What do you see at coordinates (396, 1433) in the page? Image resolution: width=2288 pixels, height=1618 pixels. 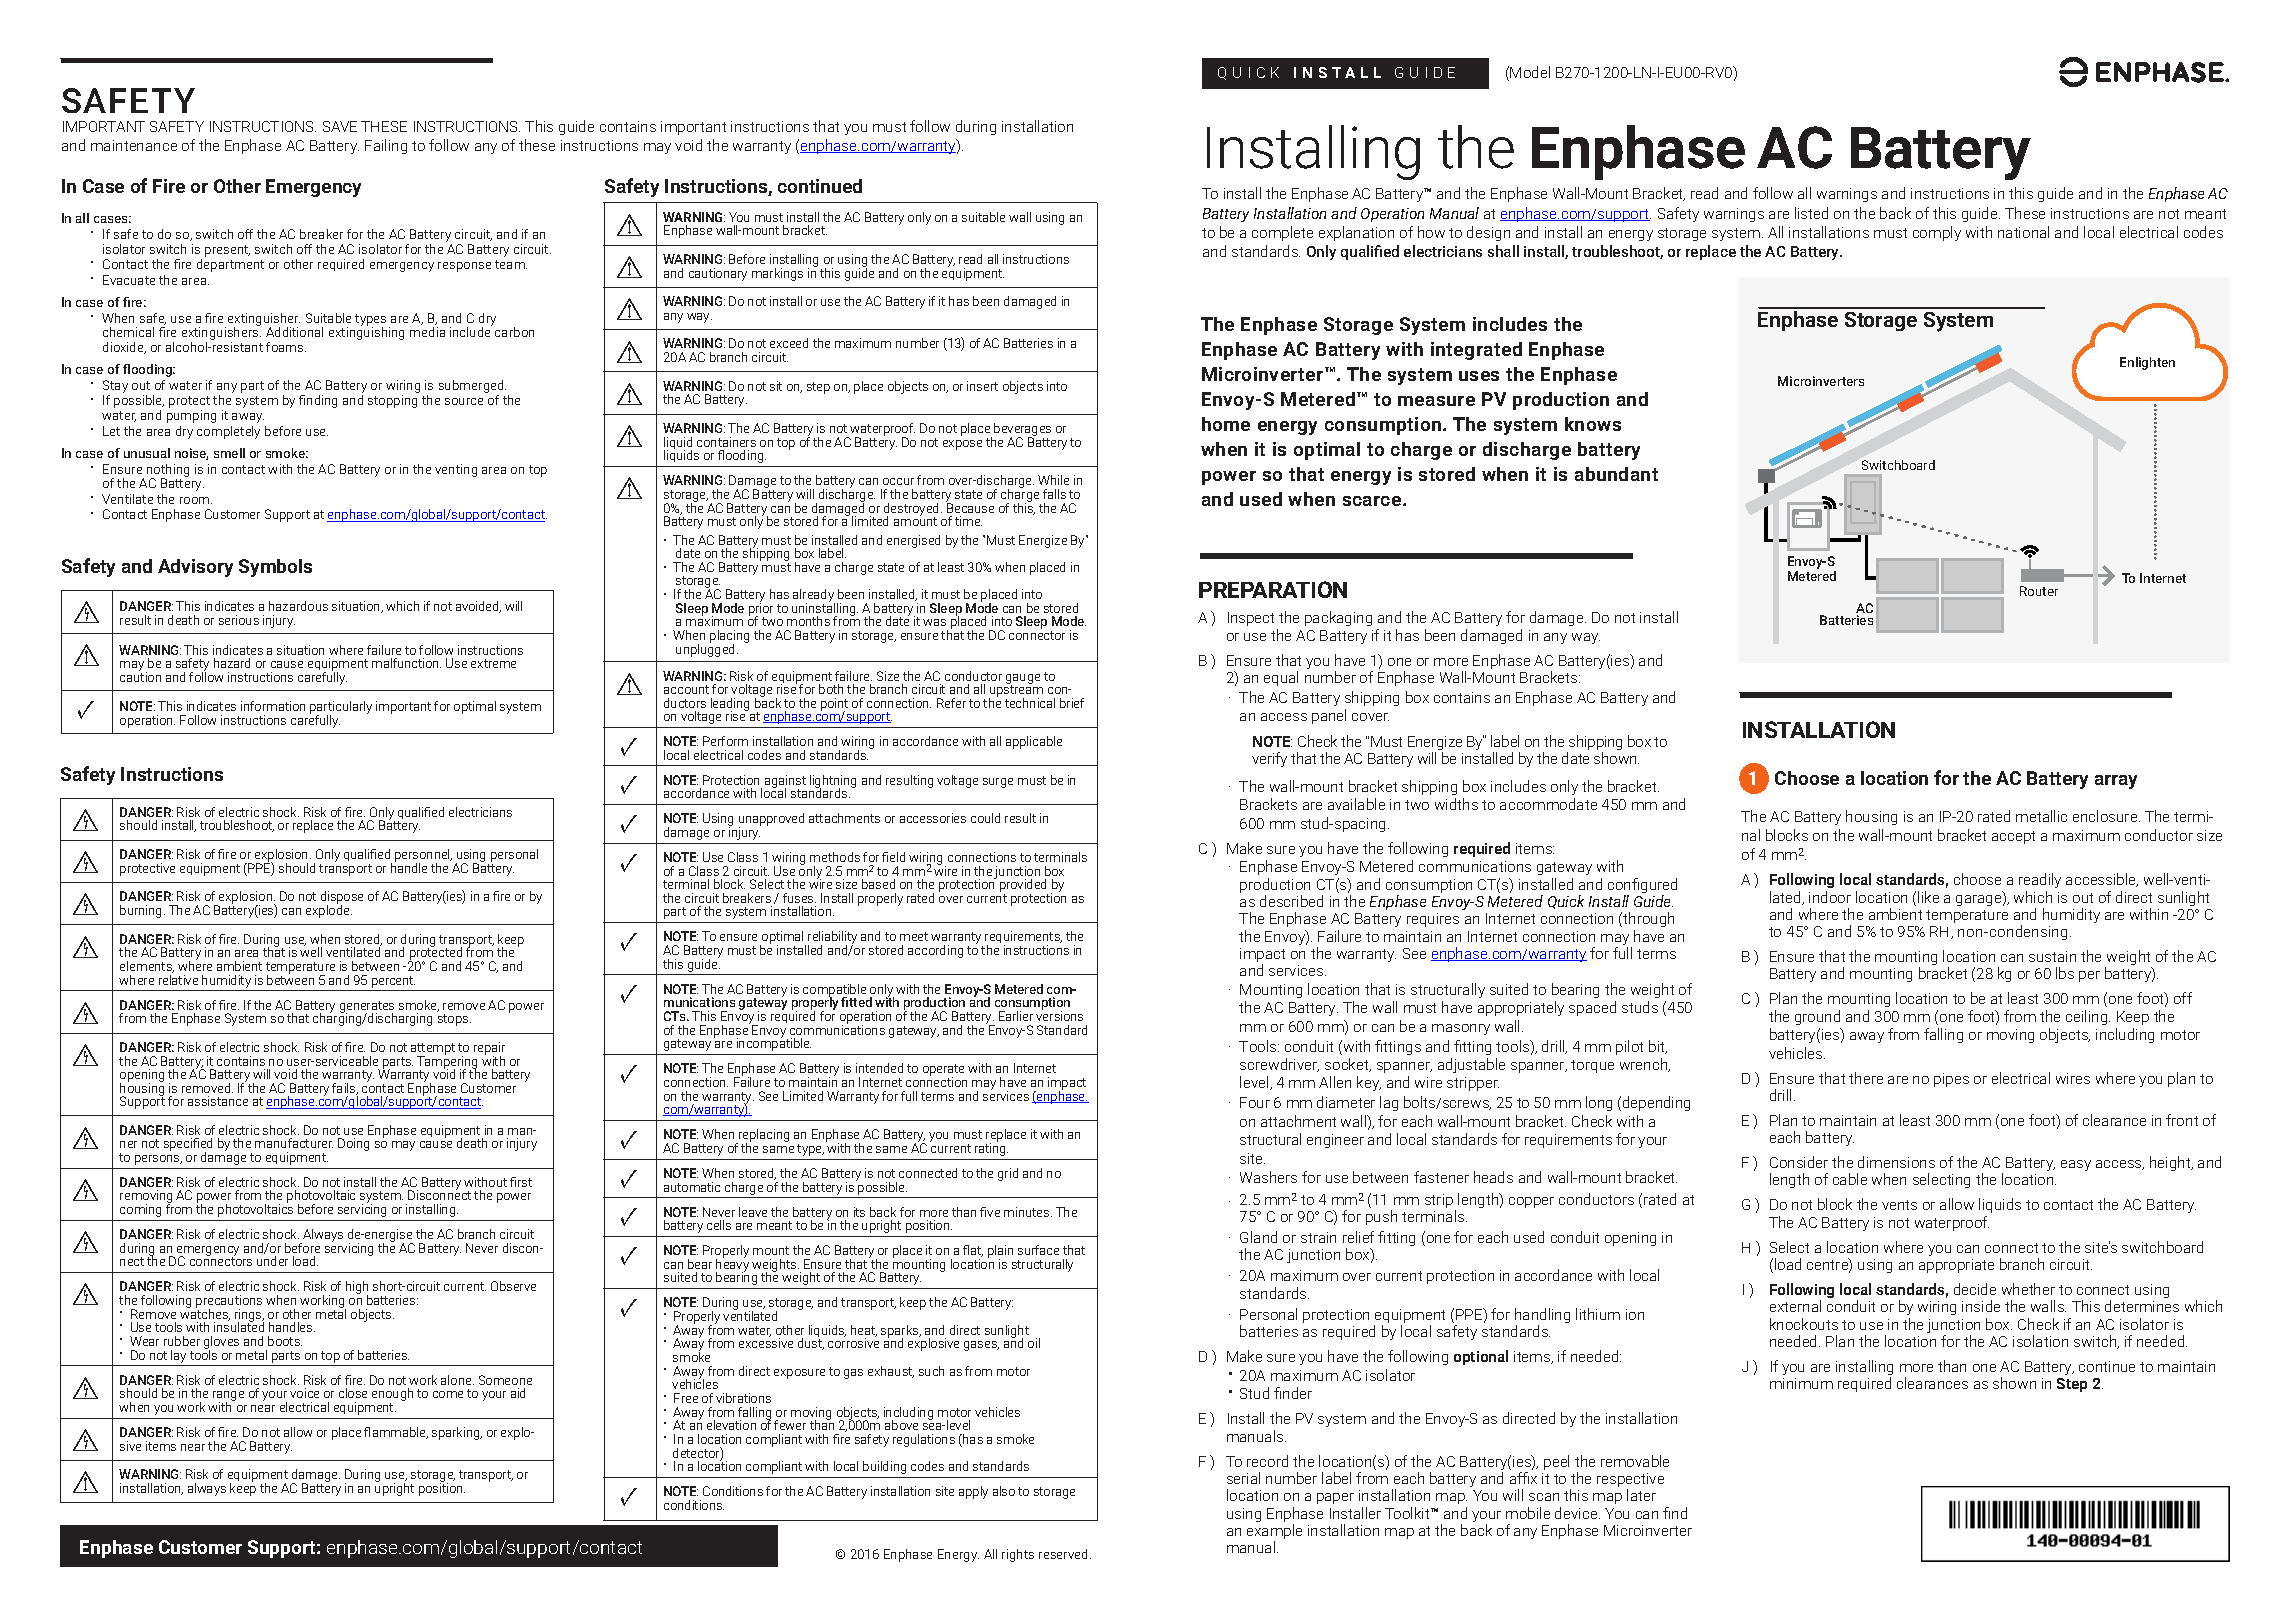 I see `flammable` at bounding box center [396, 1433].
